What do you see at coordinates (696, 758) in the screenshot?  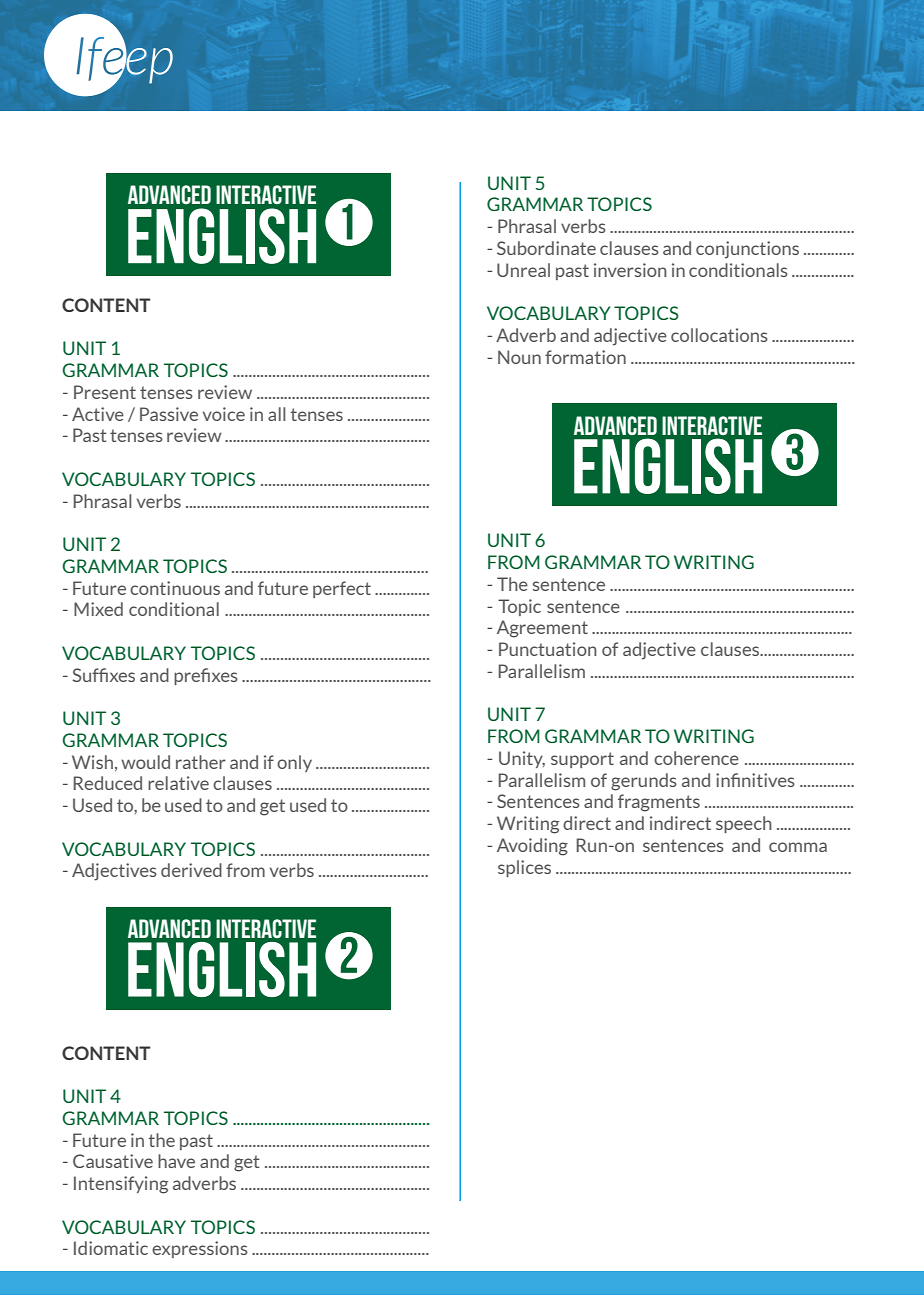 I see `coherence` at bounding box center [696, 758].
